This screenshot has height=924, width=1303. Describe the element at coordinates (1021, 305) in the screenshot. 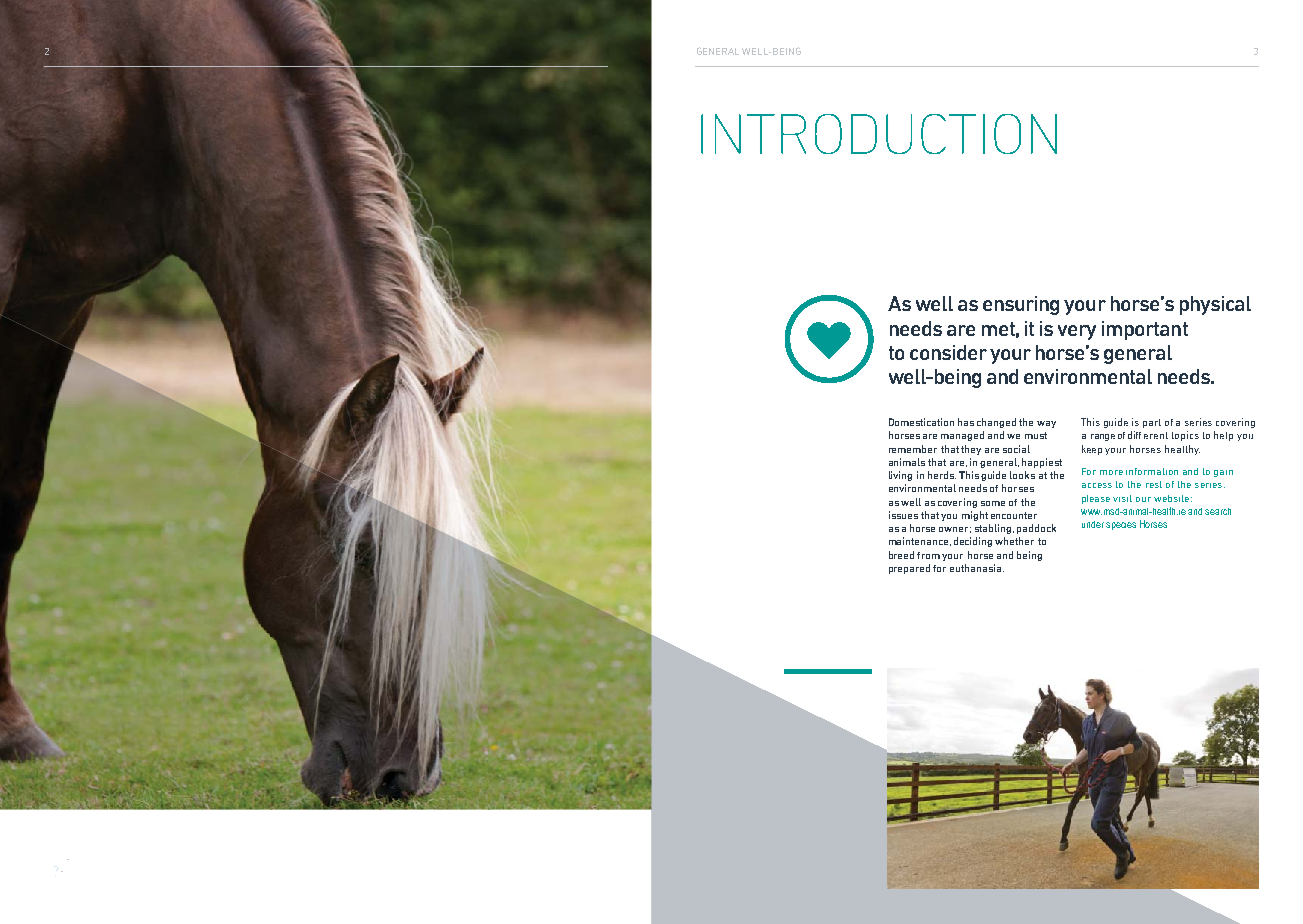

I see `ensuring` at that location.
